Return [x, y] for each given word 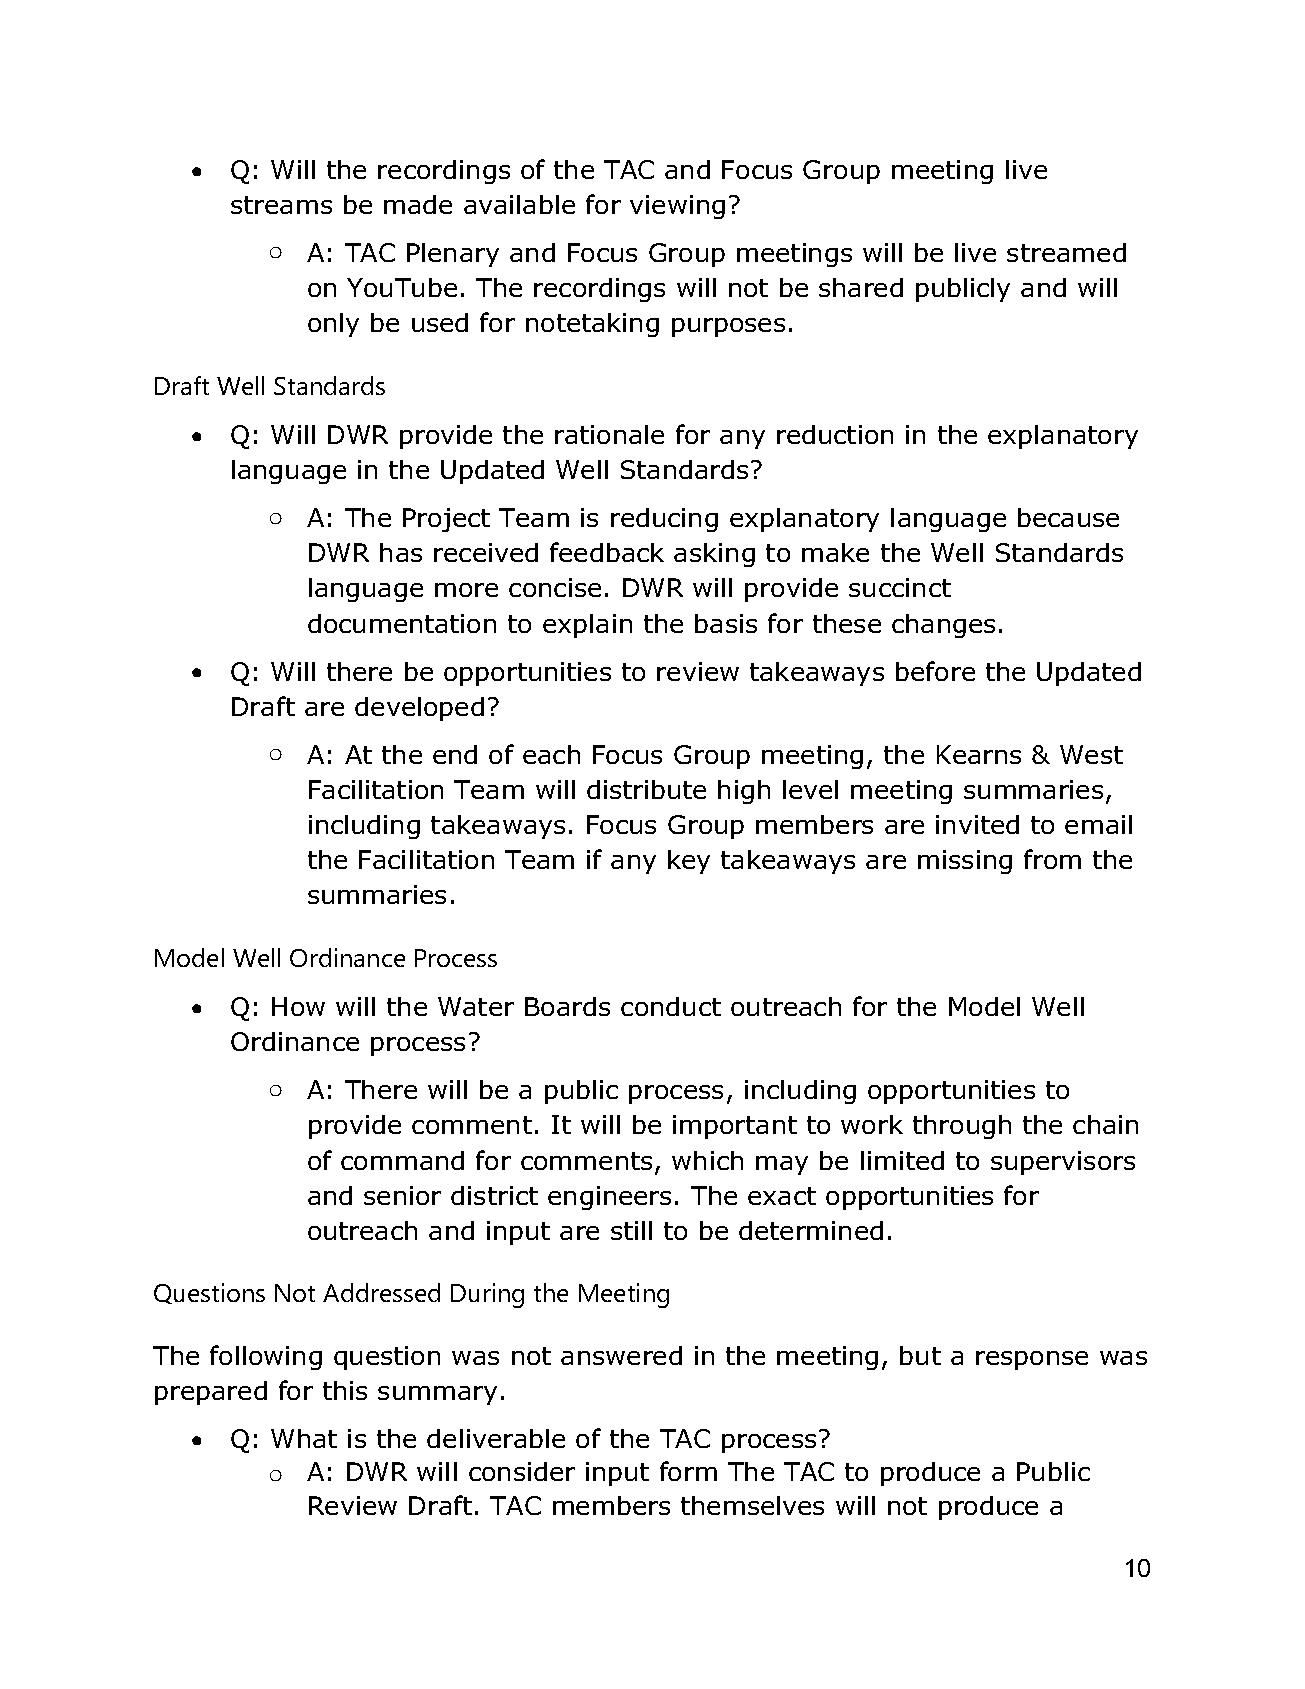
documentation [402, 623]
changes [943, 626]
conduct [671, 1006]
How [298, 1006]
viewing [677, 207]
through [962, 1127]
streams [281, 205]
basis [726, 623]
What [304, 1438]
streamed [1066, 252]
